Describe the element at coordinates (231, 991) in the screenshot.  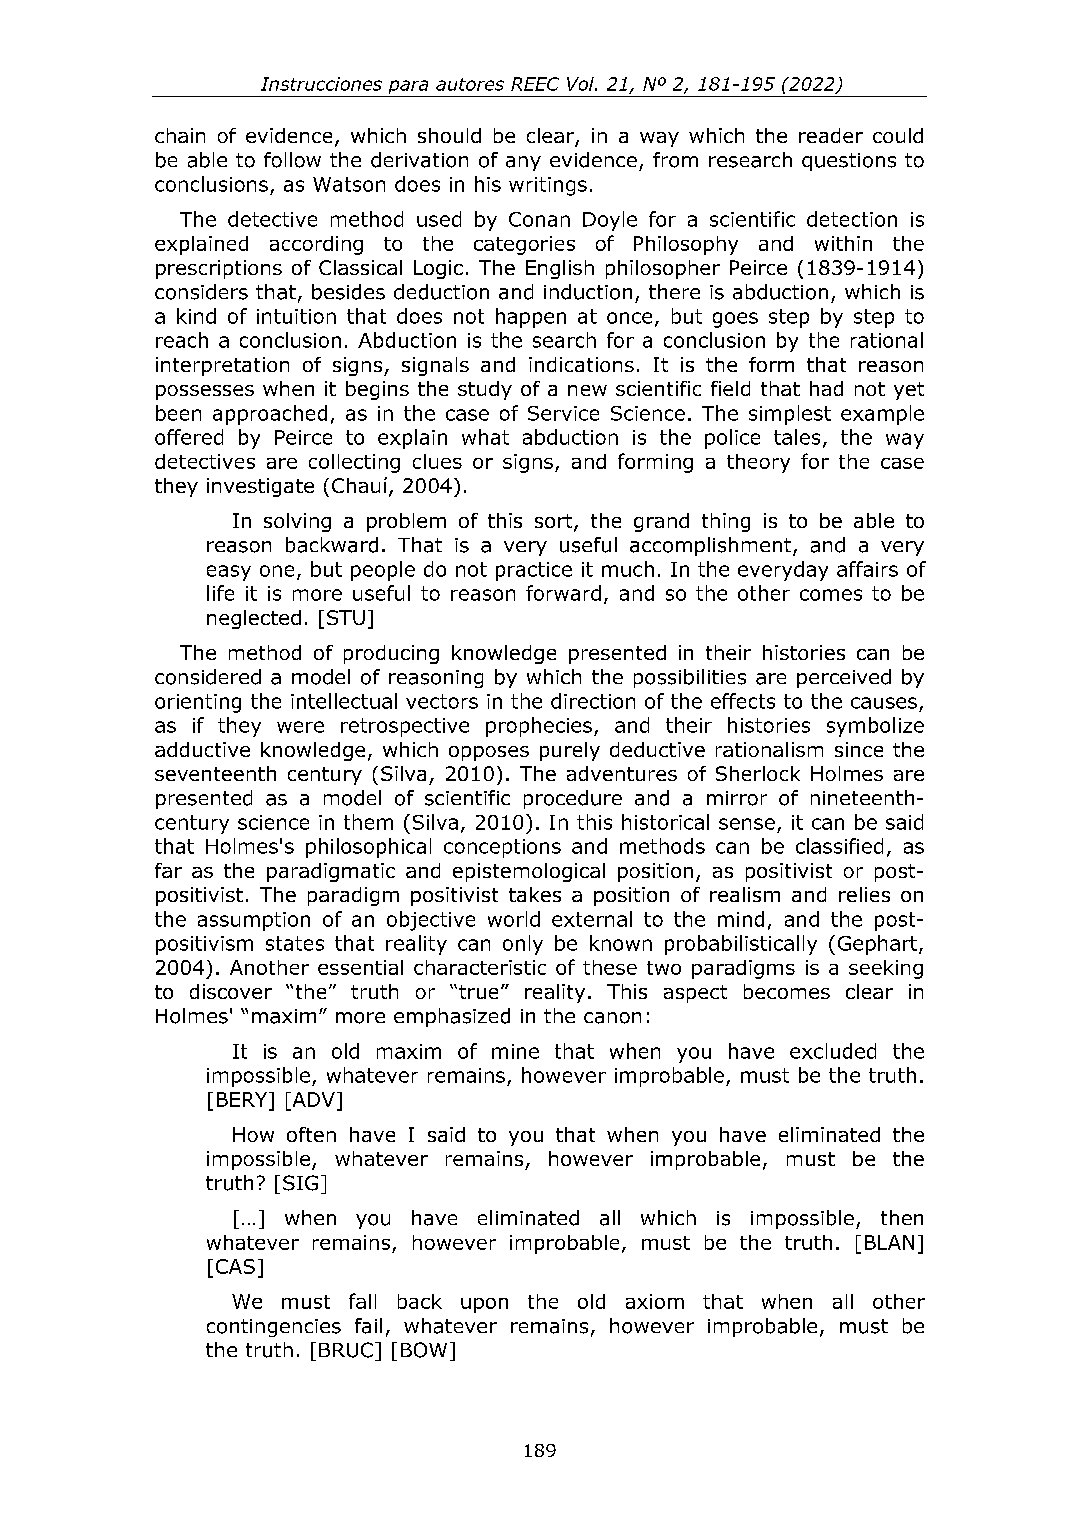
I see `discover` at that location.
